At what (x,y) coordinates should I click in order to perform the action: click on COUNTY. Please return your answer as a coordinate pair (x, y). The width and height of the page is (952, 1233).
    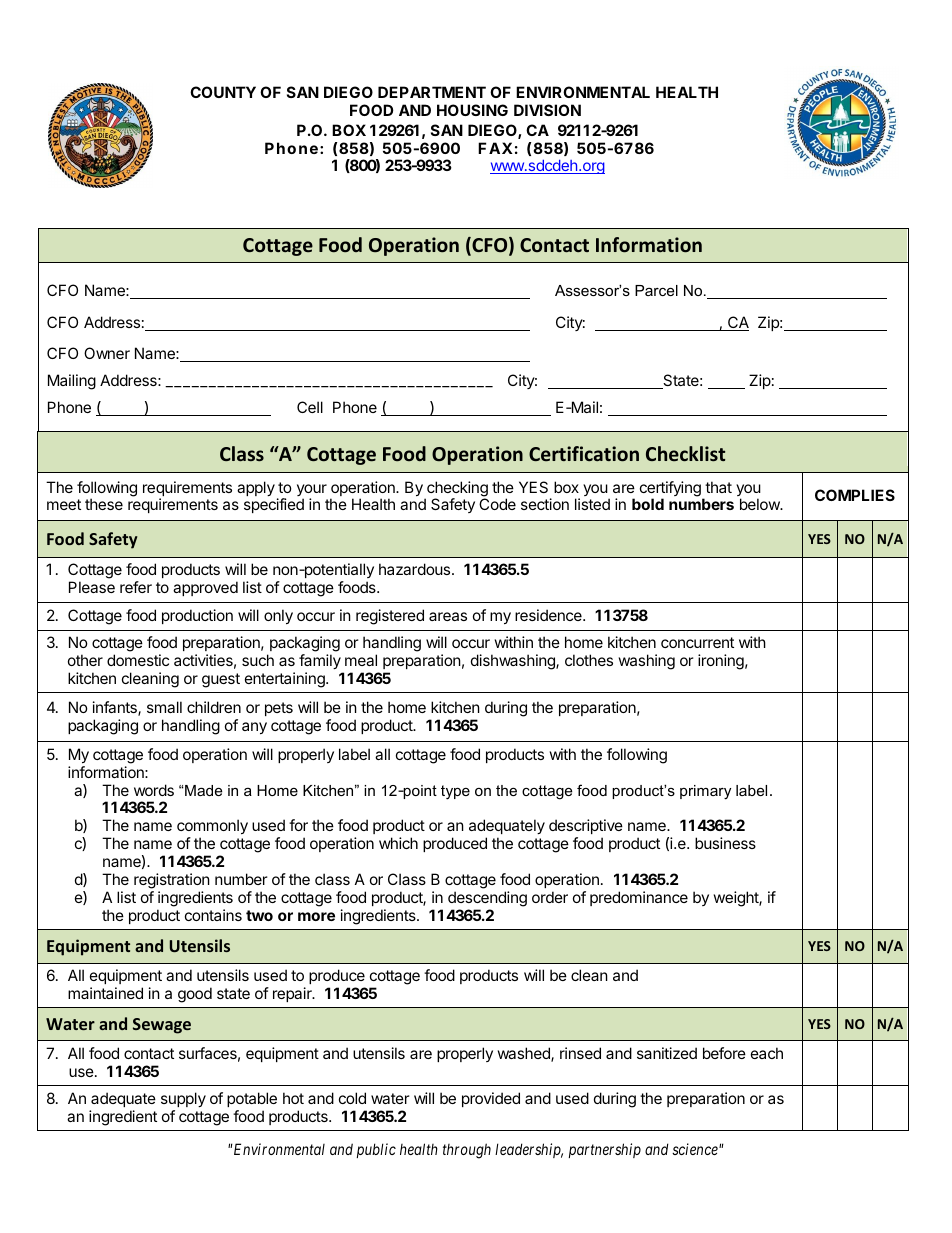
    Looking at the image, I should click on (223, 92).
